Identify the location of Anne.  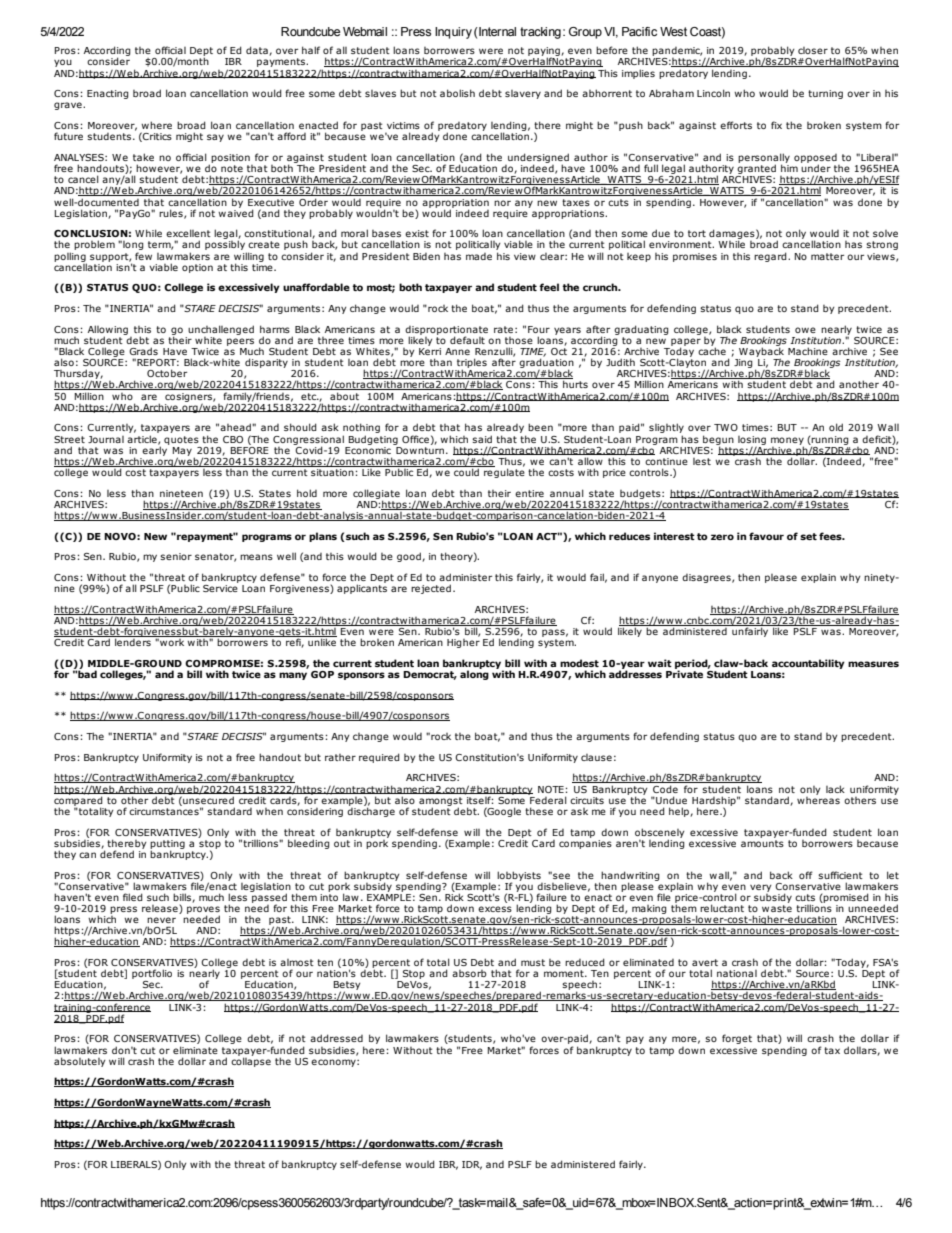
(457, 351).
